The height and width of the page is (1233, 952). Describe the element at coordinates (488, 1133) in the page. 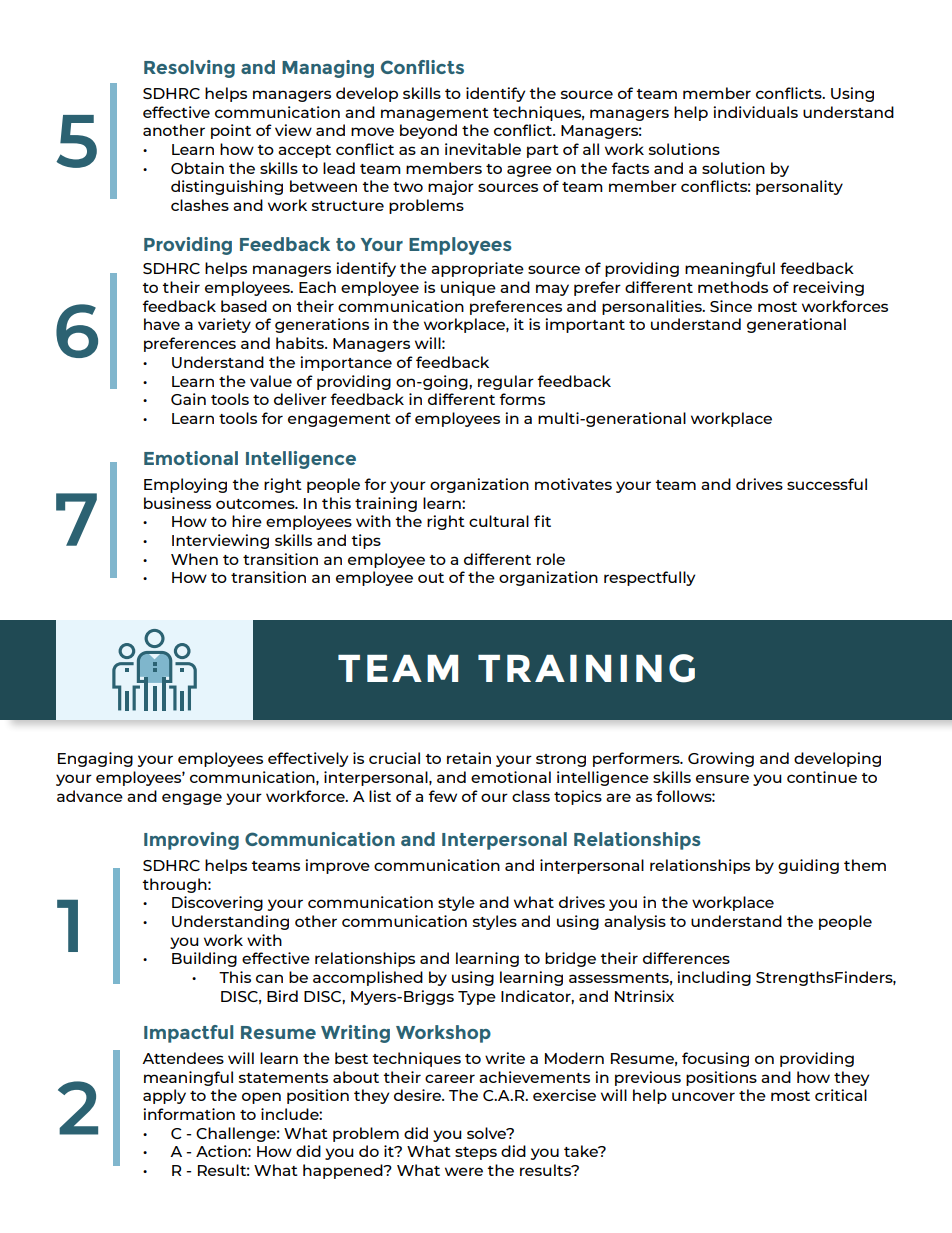

I see `solve` at that location.
